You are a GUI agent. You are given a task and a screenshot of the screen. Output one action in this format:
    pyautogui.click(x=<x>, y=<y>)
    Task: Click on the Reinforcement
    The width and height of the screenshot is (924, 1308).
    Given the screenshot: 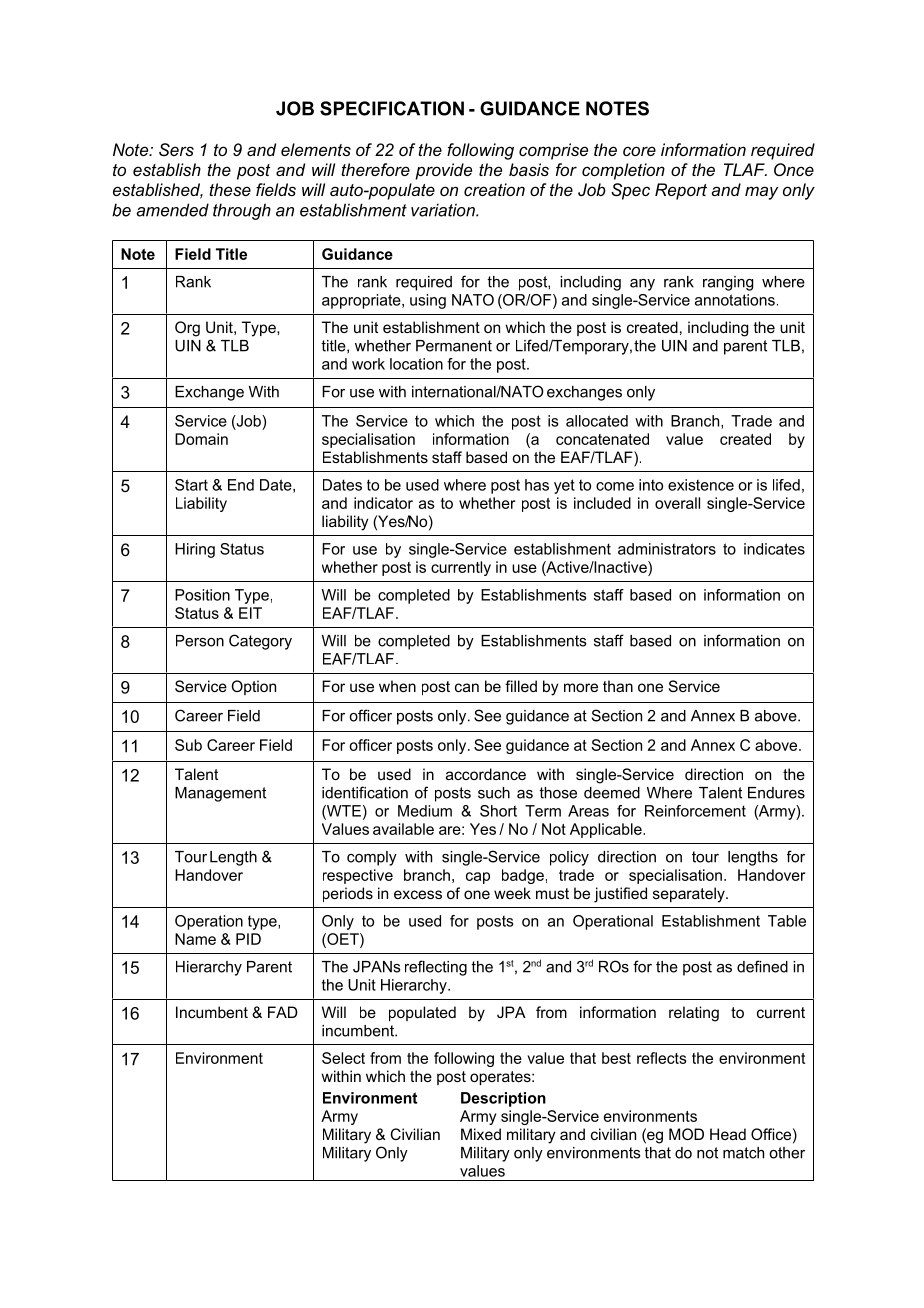 What is the action you would take?
    pyautogui.click(x=695, y=811)
